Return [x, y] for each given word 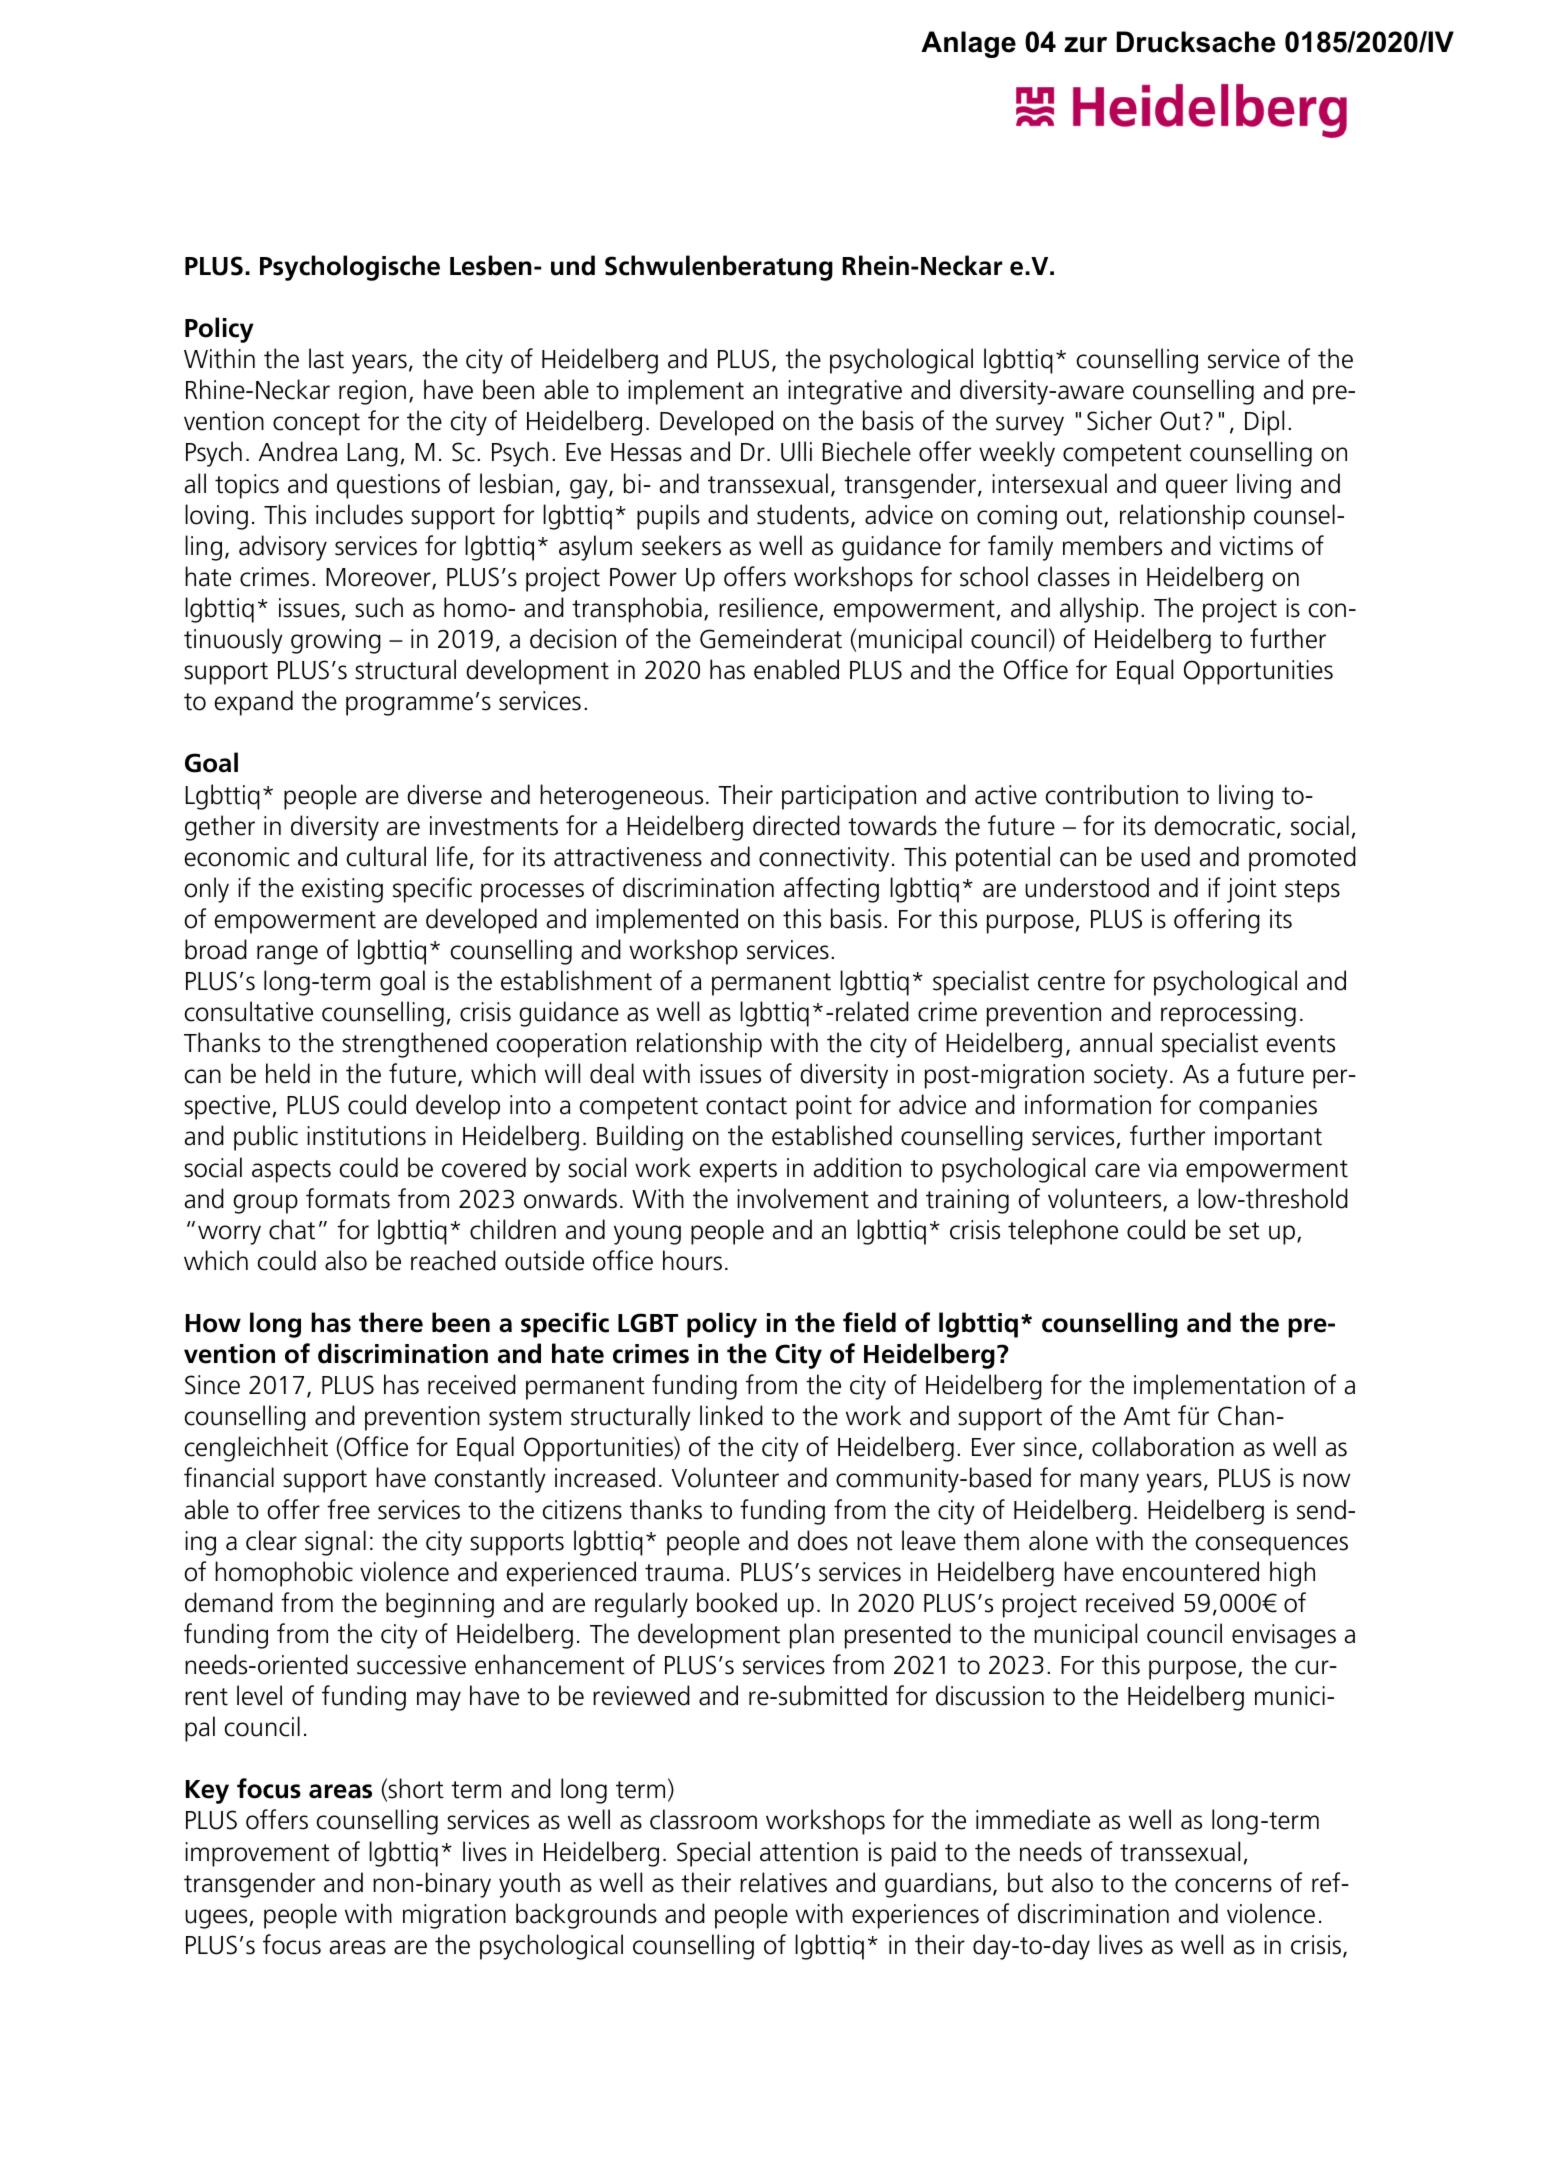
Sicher [1119, 420]
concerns [1223, 1885]
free [348, 1509]
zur [1085, 45]
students [803, 514]
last [326, 358]
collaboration [1163, 1446]
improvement [257, 1854]
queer [1197, 489]
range [287, 955]
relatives [783, 1882]
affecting [831, 890]
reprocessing [1228, 1014]
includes [359, 514]
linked [731, 1415]
